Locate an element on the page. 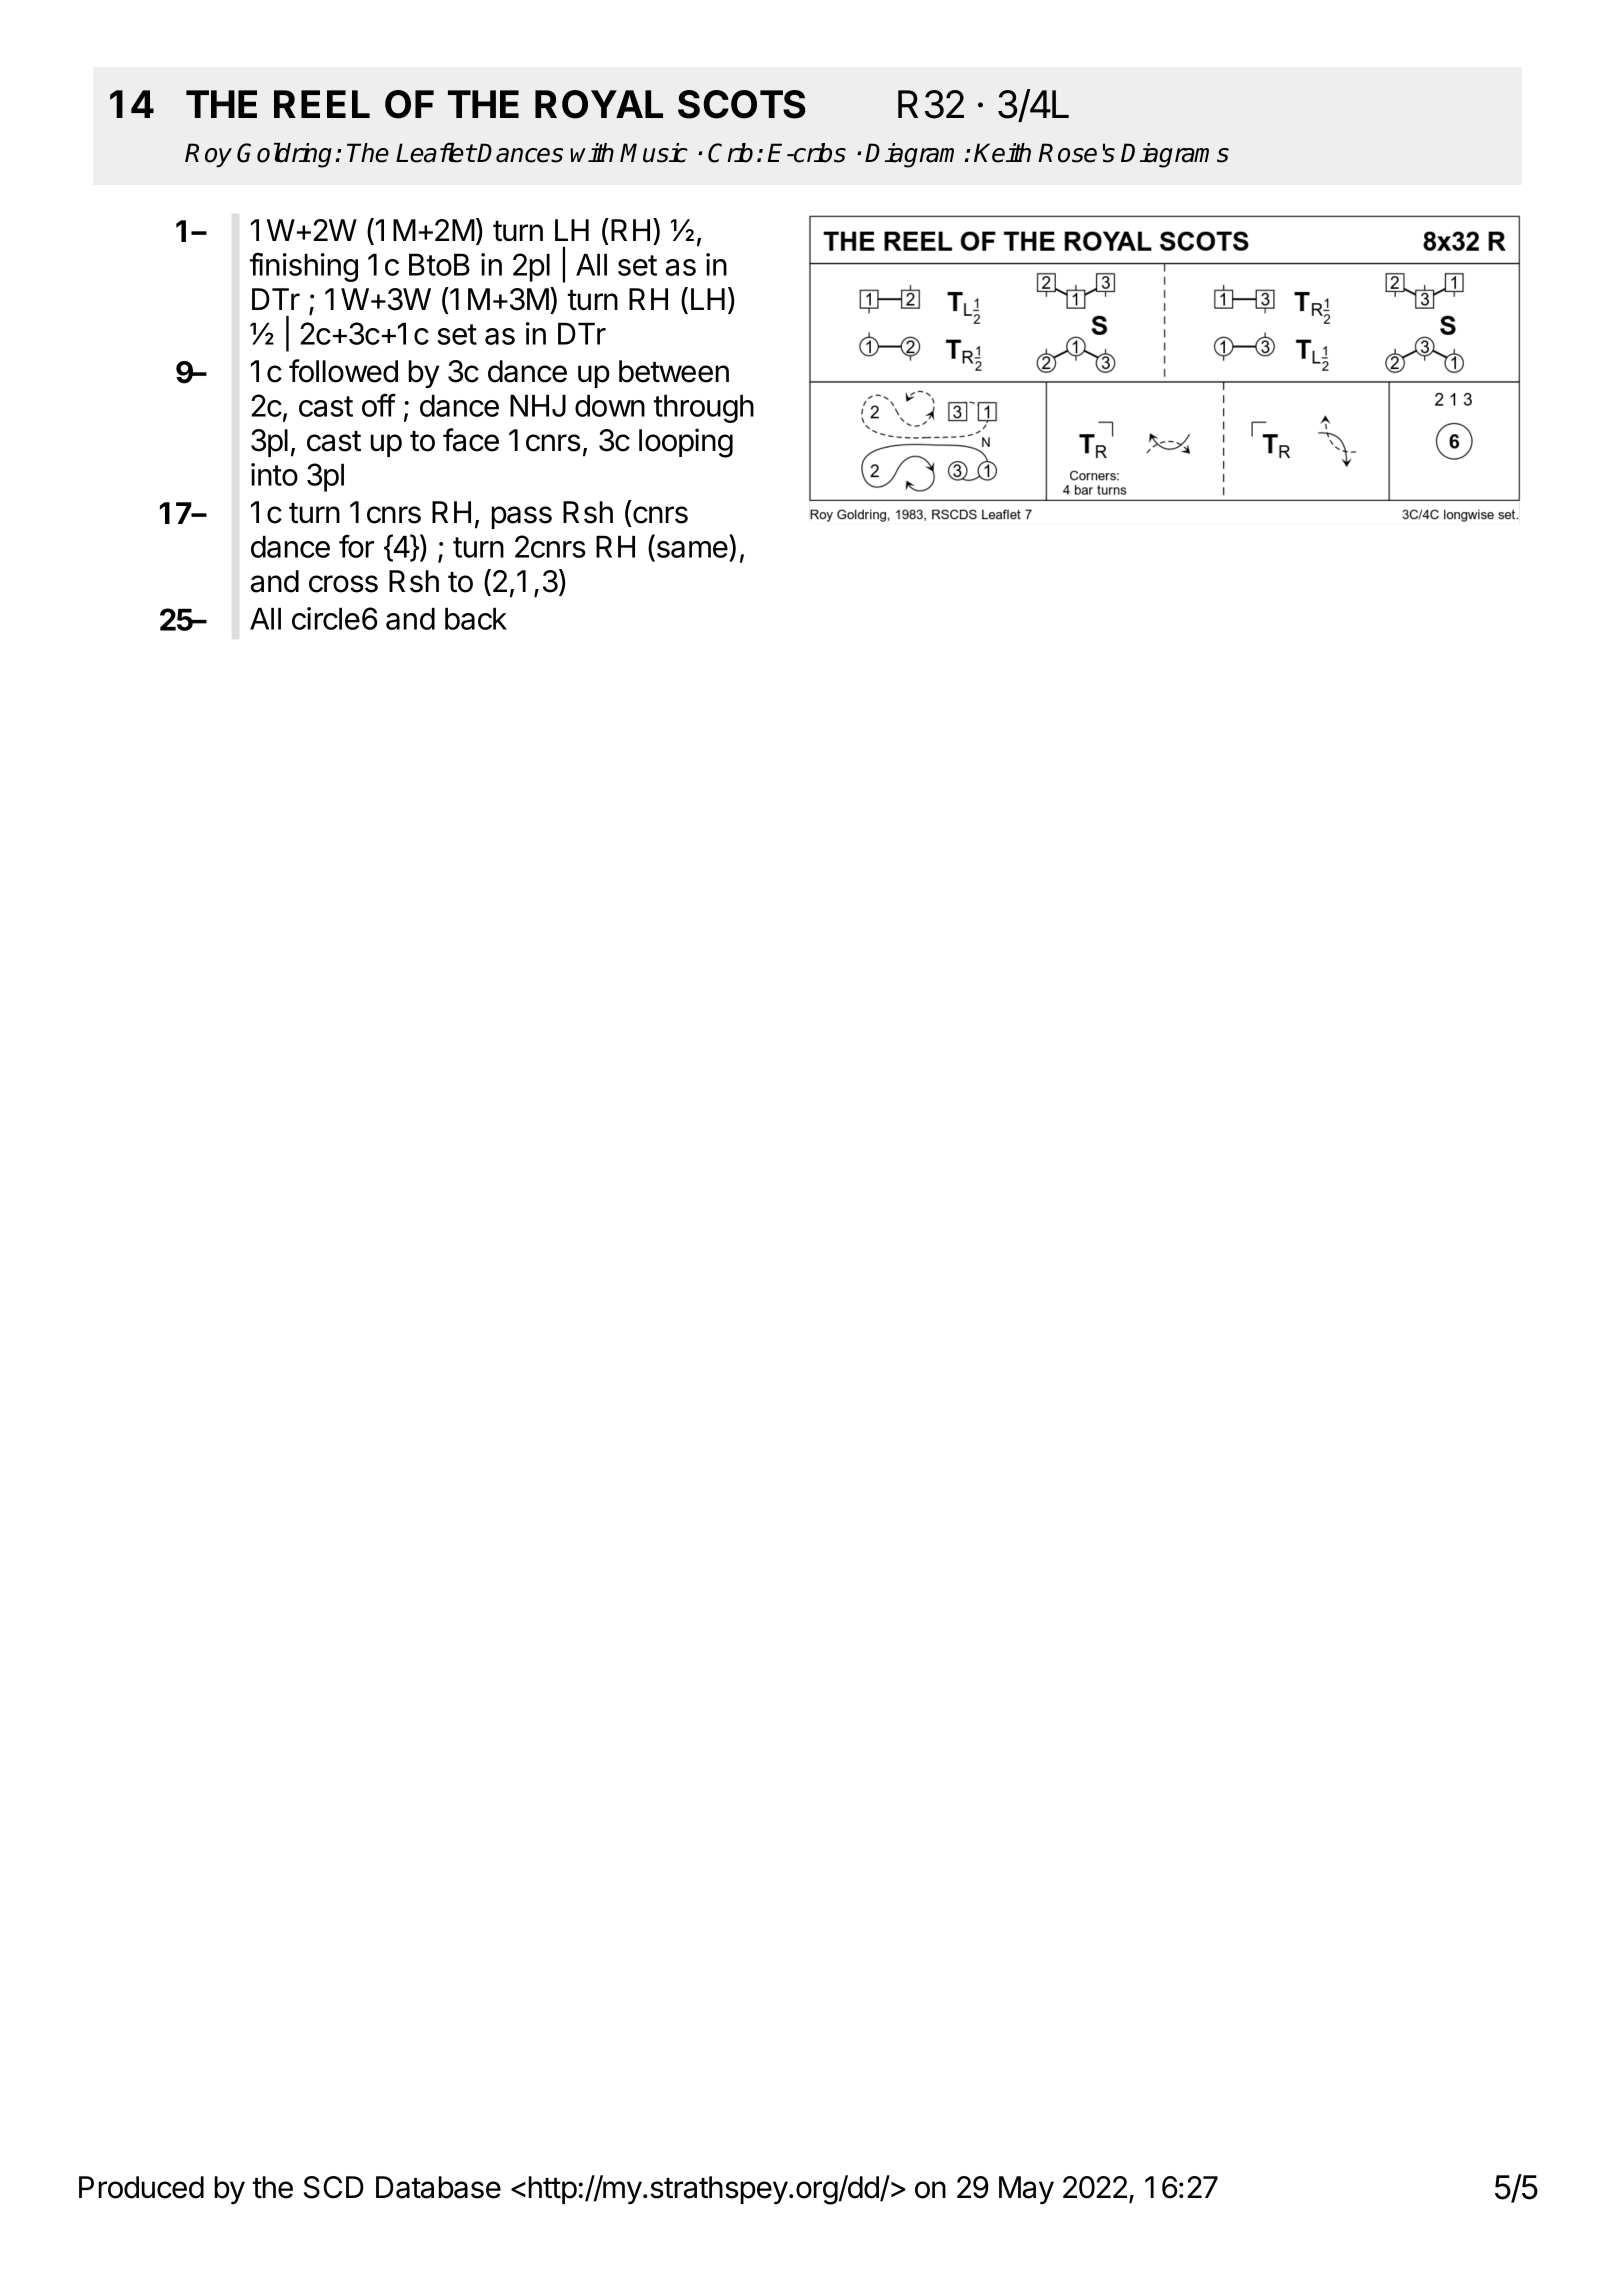 The width and height of the image is (1615, 2284). looping is located at coordinates (686, 443).
